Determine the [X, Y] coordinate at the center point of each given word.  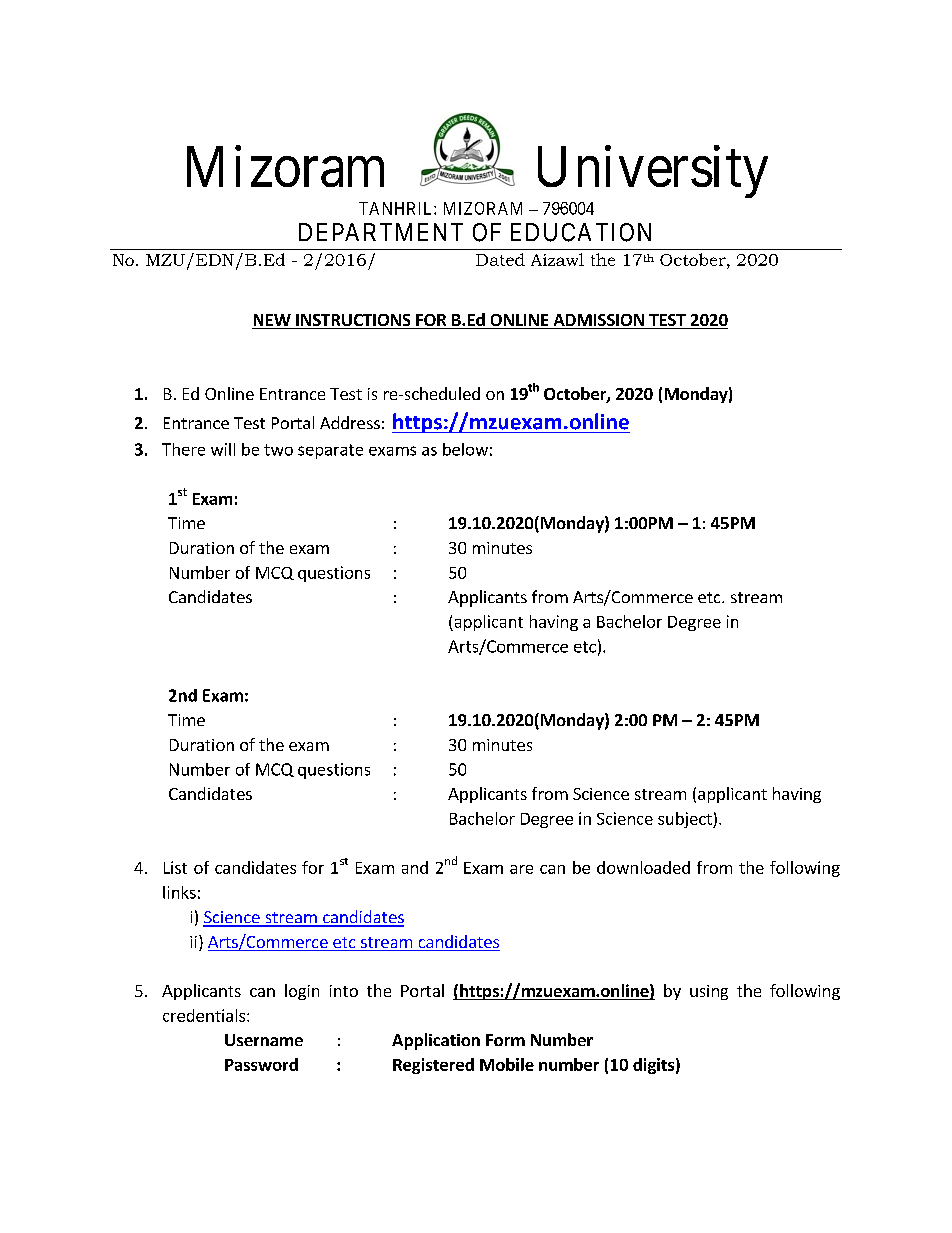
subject [686, 820]
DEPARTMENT [381, 232]
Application [436, 1041]
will [223, 449]
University [653, 172]
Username [264, 1040]
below [465, 449]
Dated [500, 259]
